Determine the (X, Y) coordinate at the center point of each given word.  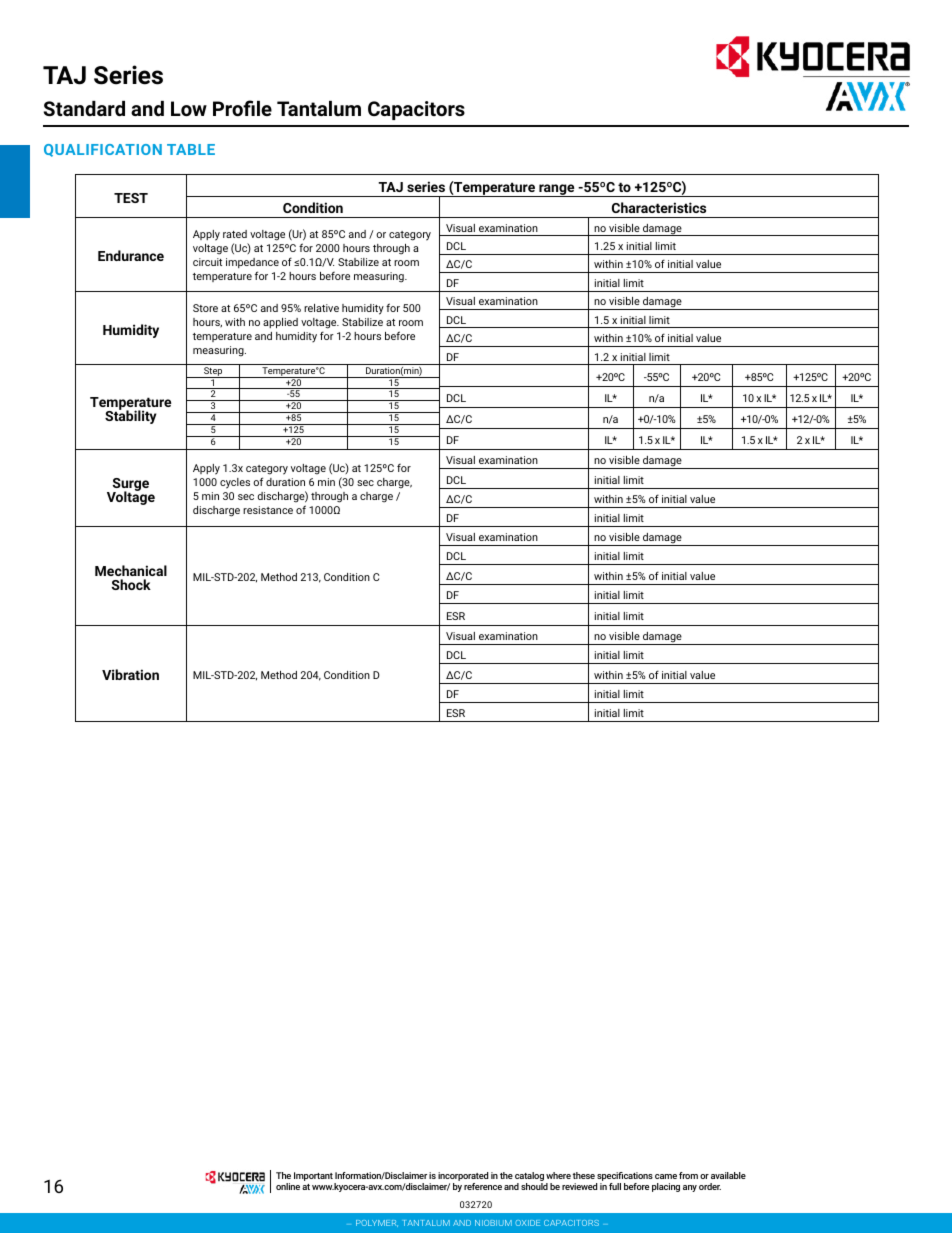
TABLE (191, 149)
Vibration (130, 674)
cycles (235, 483)
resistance (268, 510)
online (288, 1186)
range (557, 190)
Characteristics (659, 207)
